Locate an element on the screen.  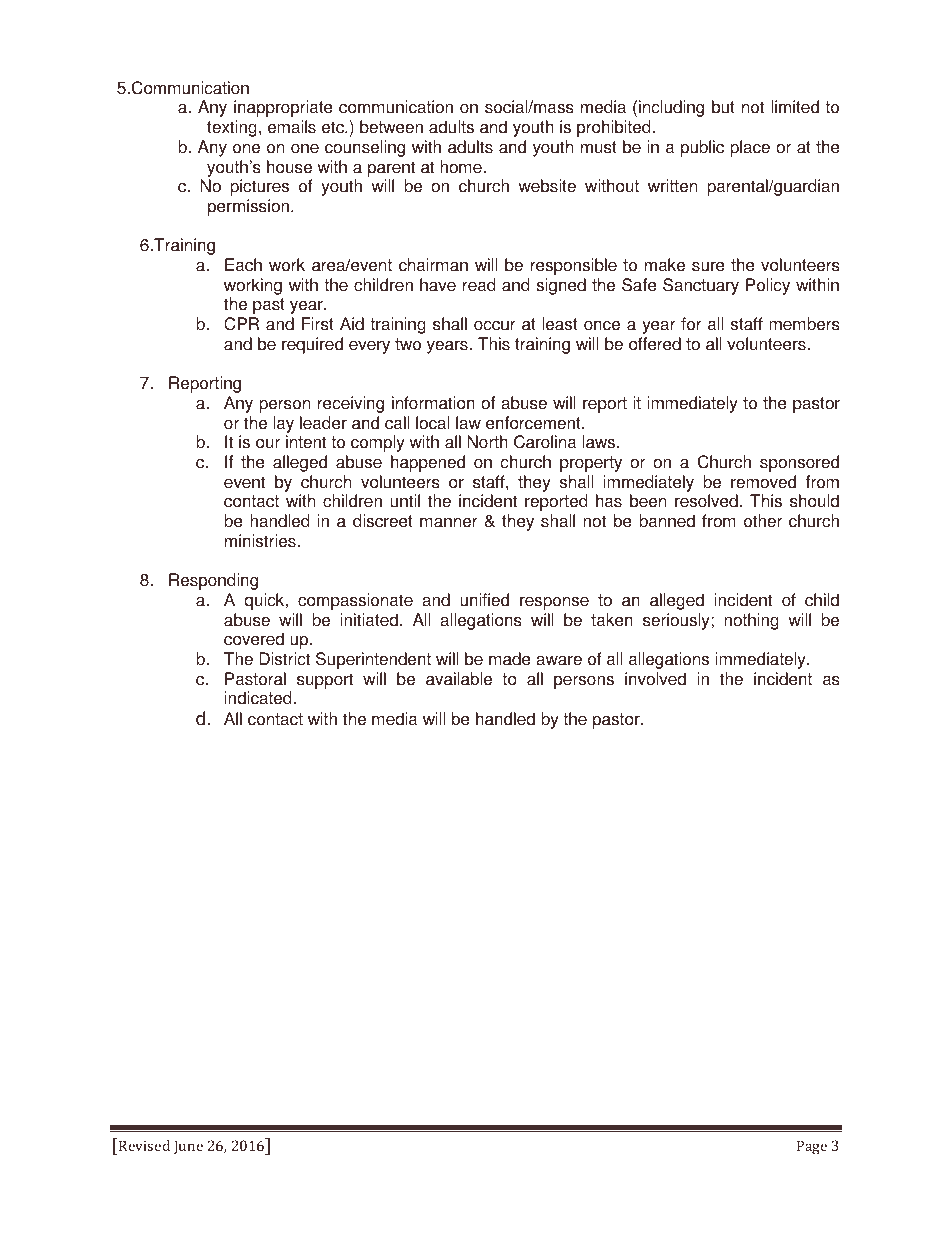
involved is located at coordinates (655, 679).
